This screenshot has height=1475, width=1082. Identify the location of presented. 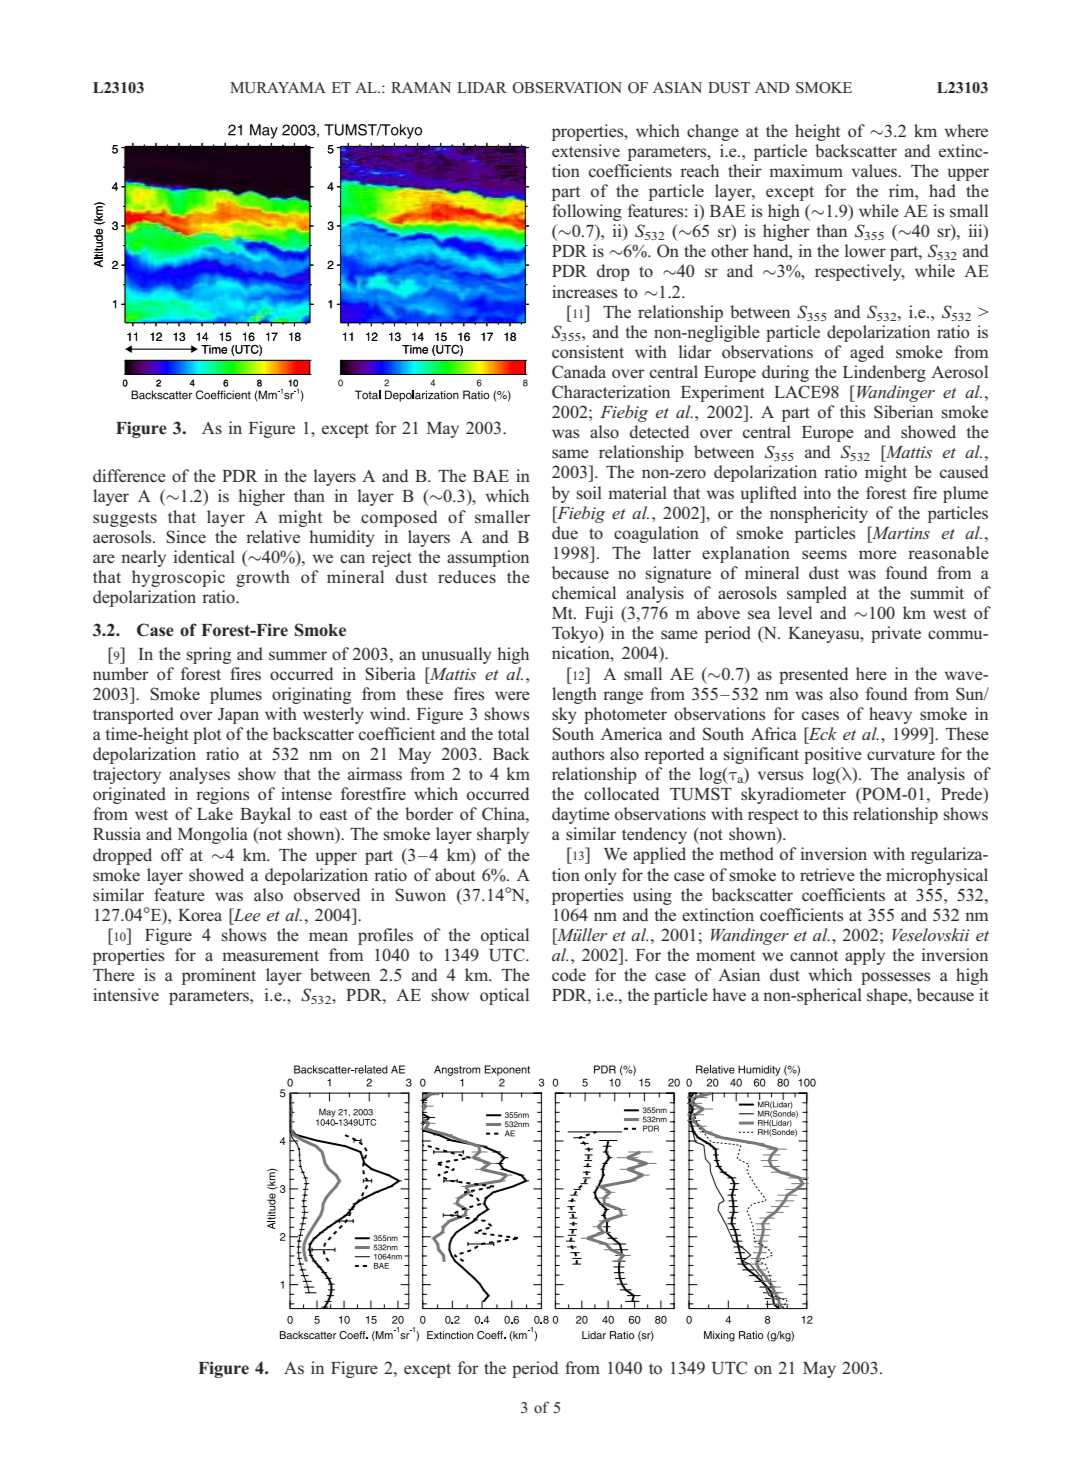
(813, 675).
